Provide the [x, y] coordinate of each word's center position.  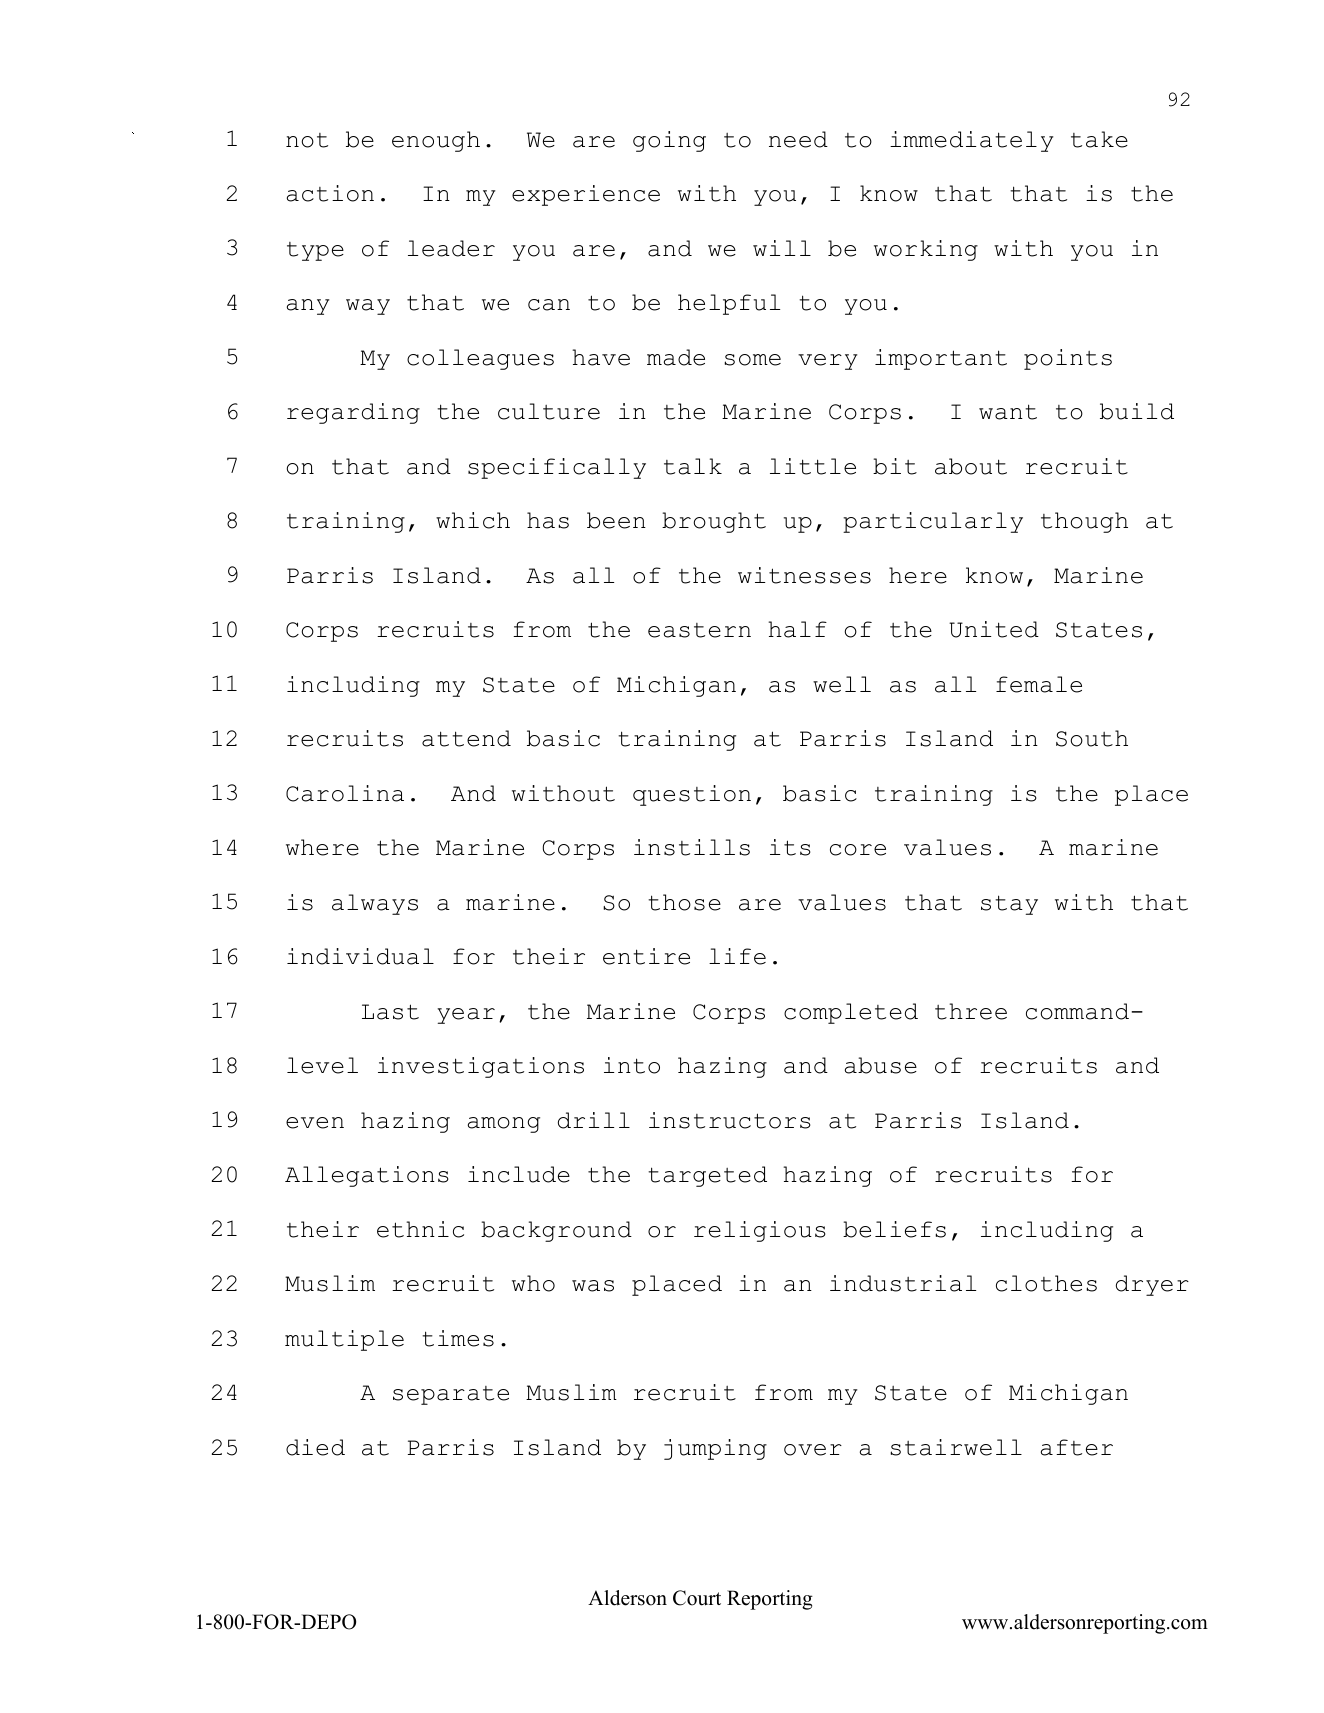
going [669, 141]
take [1099, 139]
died [315, 1447]
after [1077, 1447]
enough [436, 141]
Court [697, 1598]
